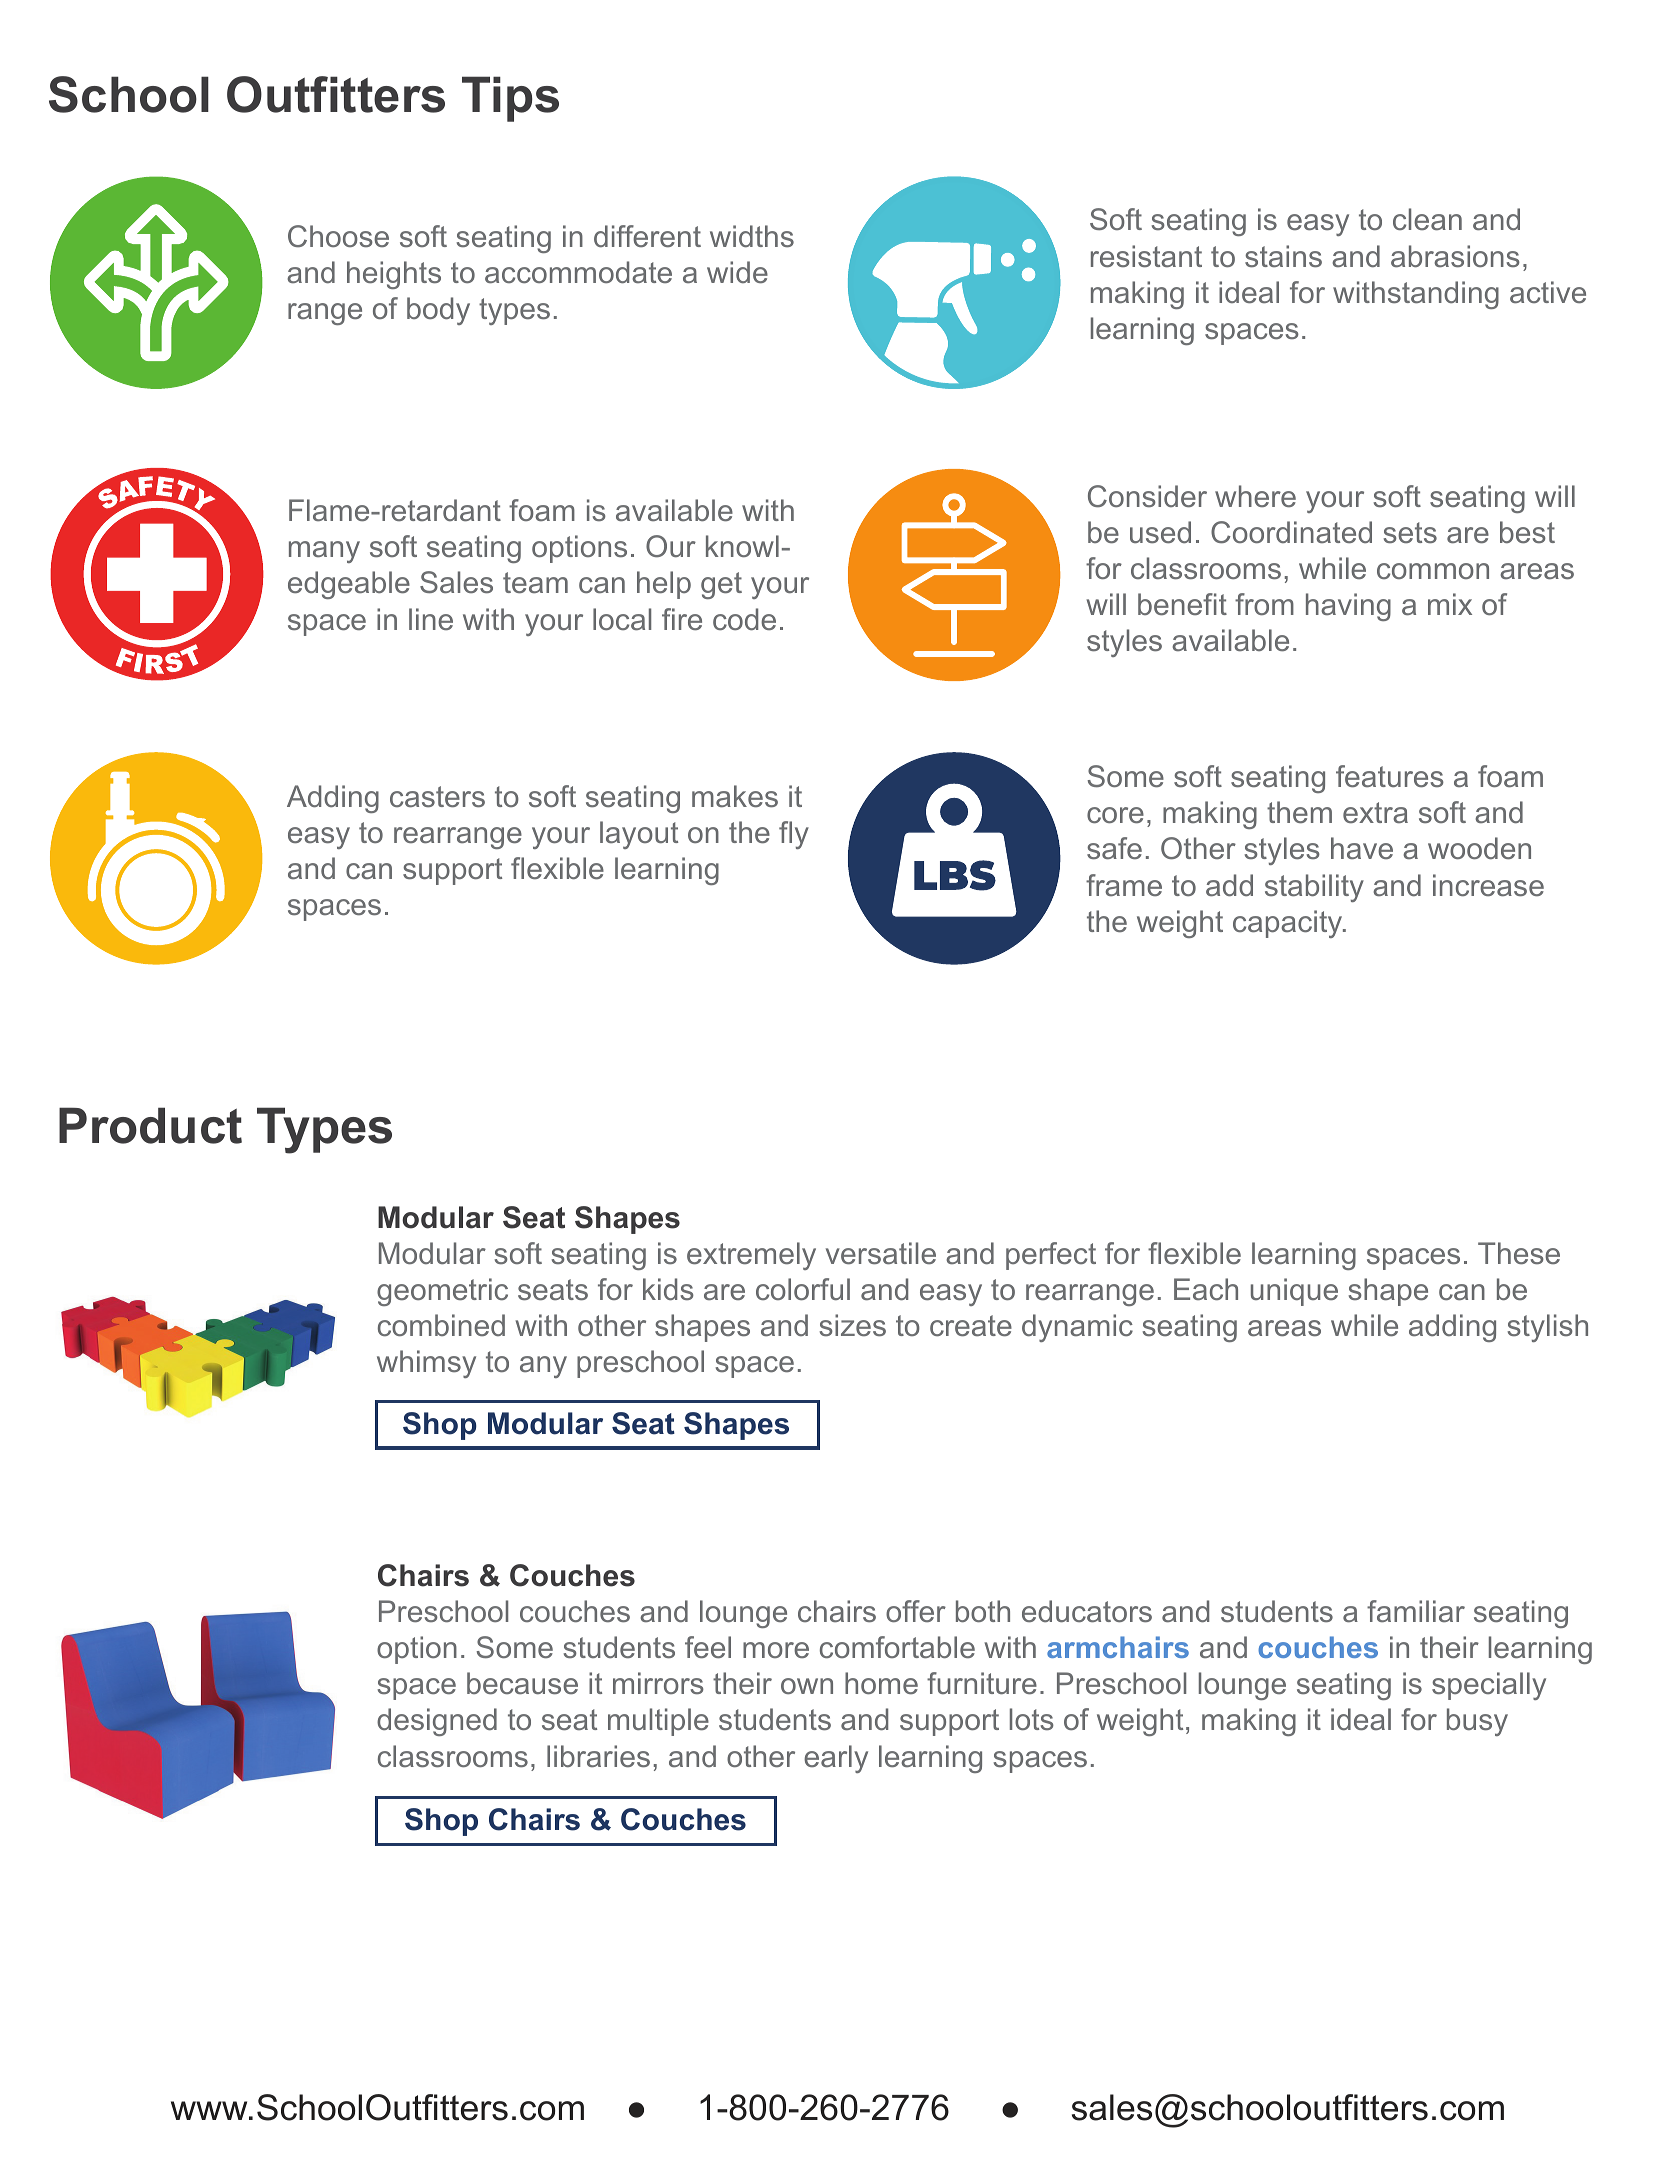  Describe the element at coordinates (1410, 532) in the page. I see `sets` at that location.
